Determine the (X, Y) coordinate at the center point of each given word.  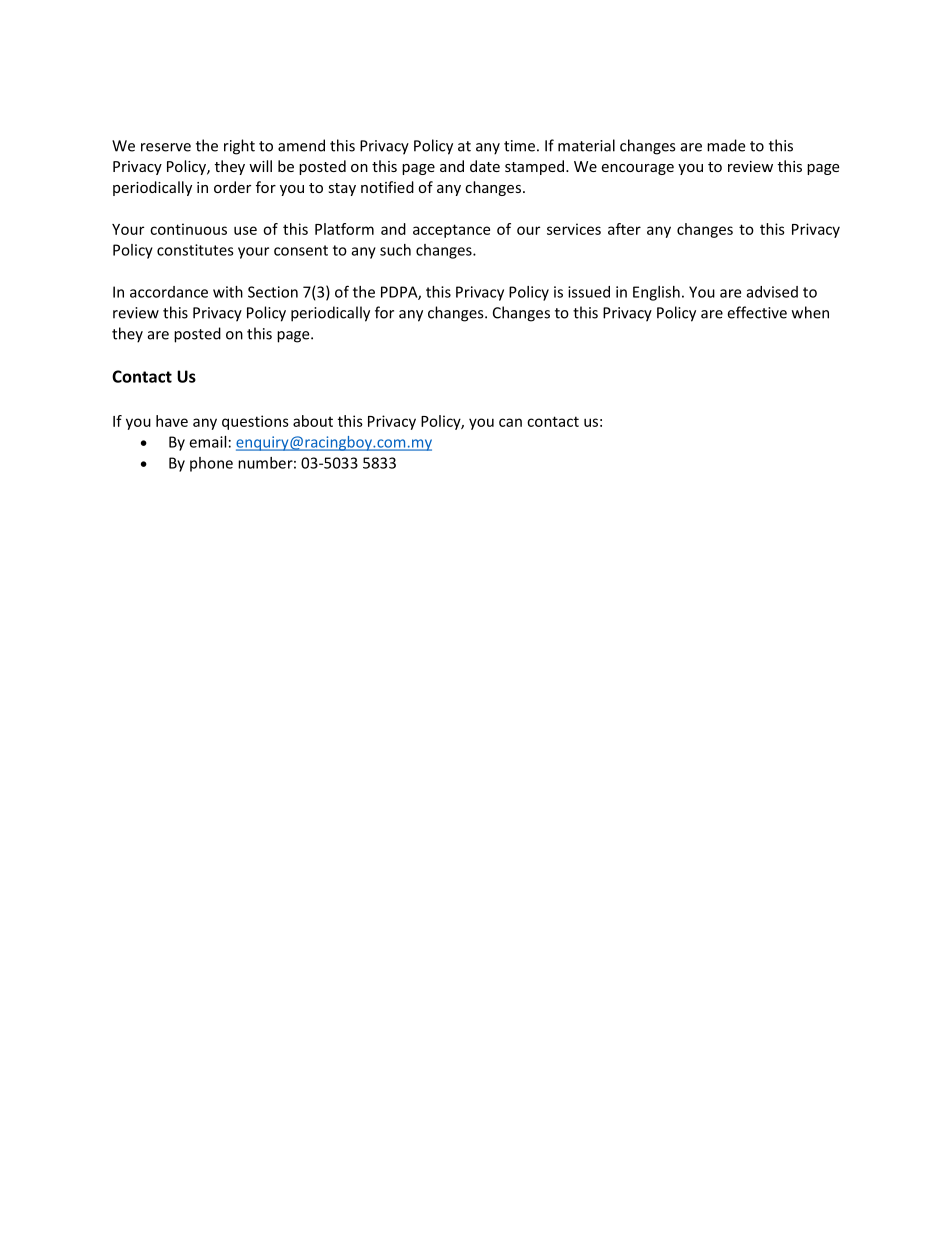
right (239, 147)
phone (211, 464)
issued (589, 292)
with (228, 292)
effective (757, 312)
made (726, 145)
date (485, 166)
